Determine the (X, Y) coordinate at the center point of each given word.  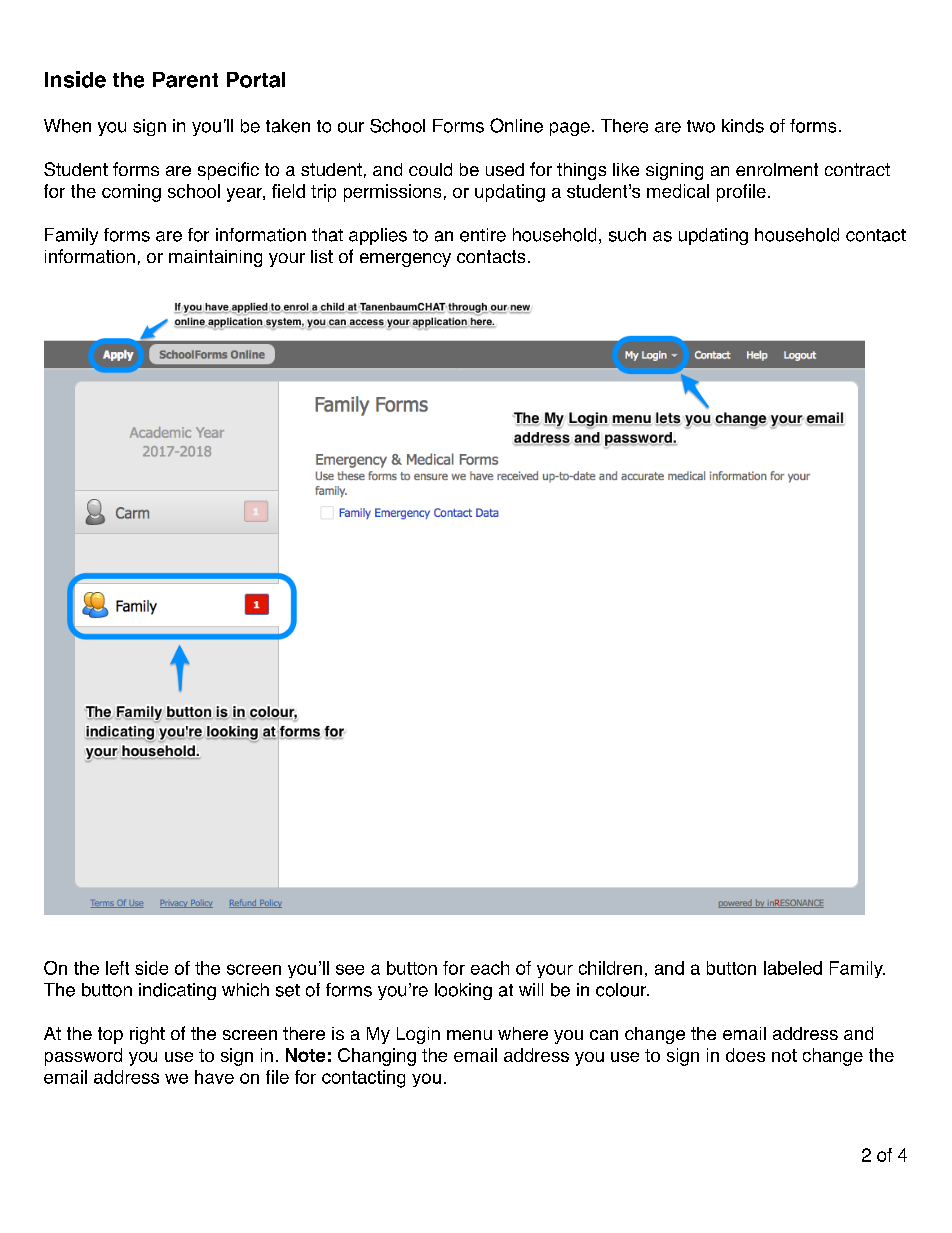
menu (469, 1035)
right (147, 1035)
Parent (185, 80)
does (745, 1055)
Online (516, 125)
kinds (743, 126)
